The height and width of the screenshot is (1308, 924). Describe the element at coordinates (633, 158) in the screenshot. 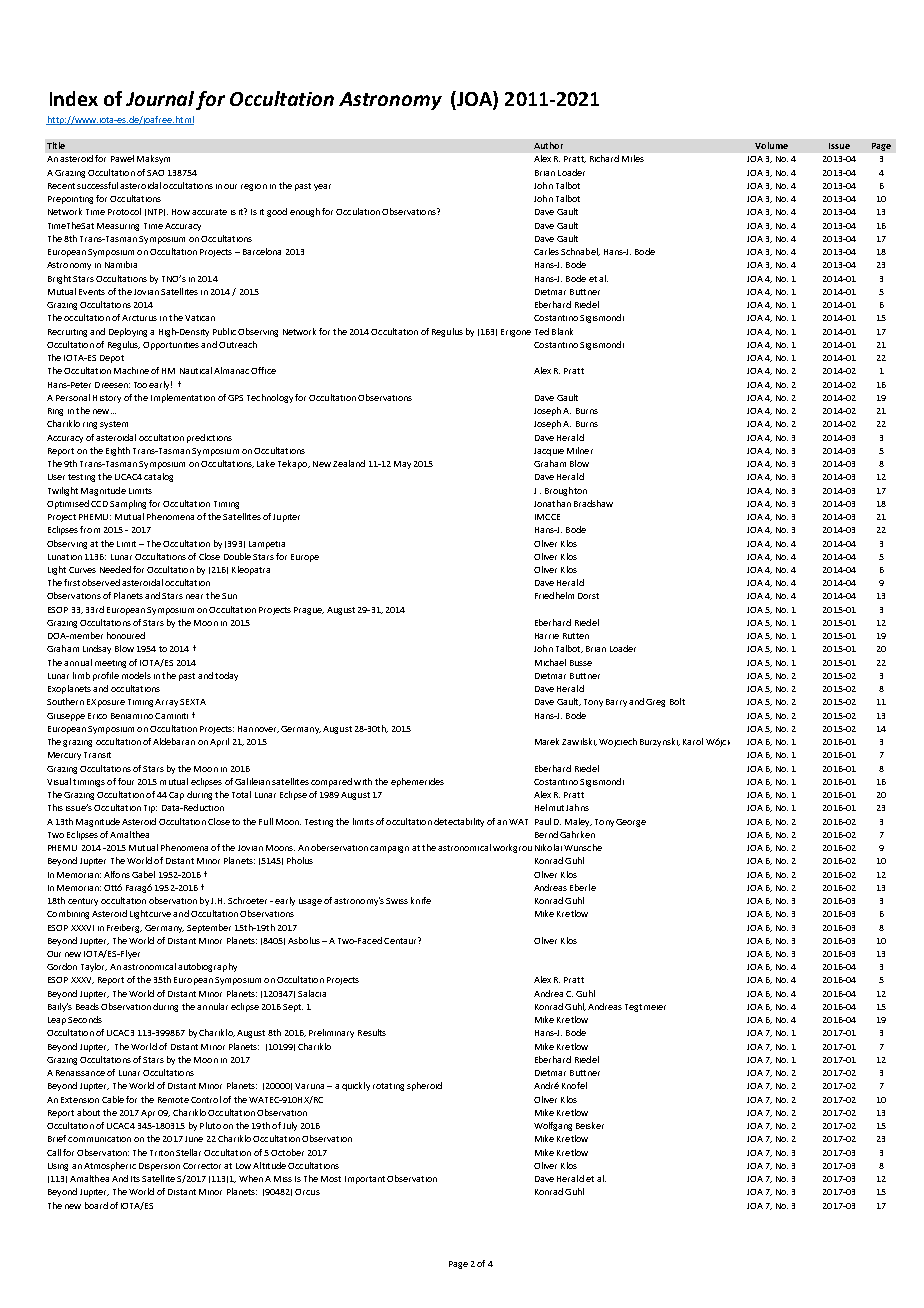

I see `Miles` at that location.
